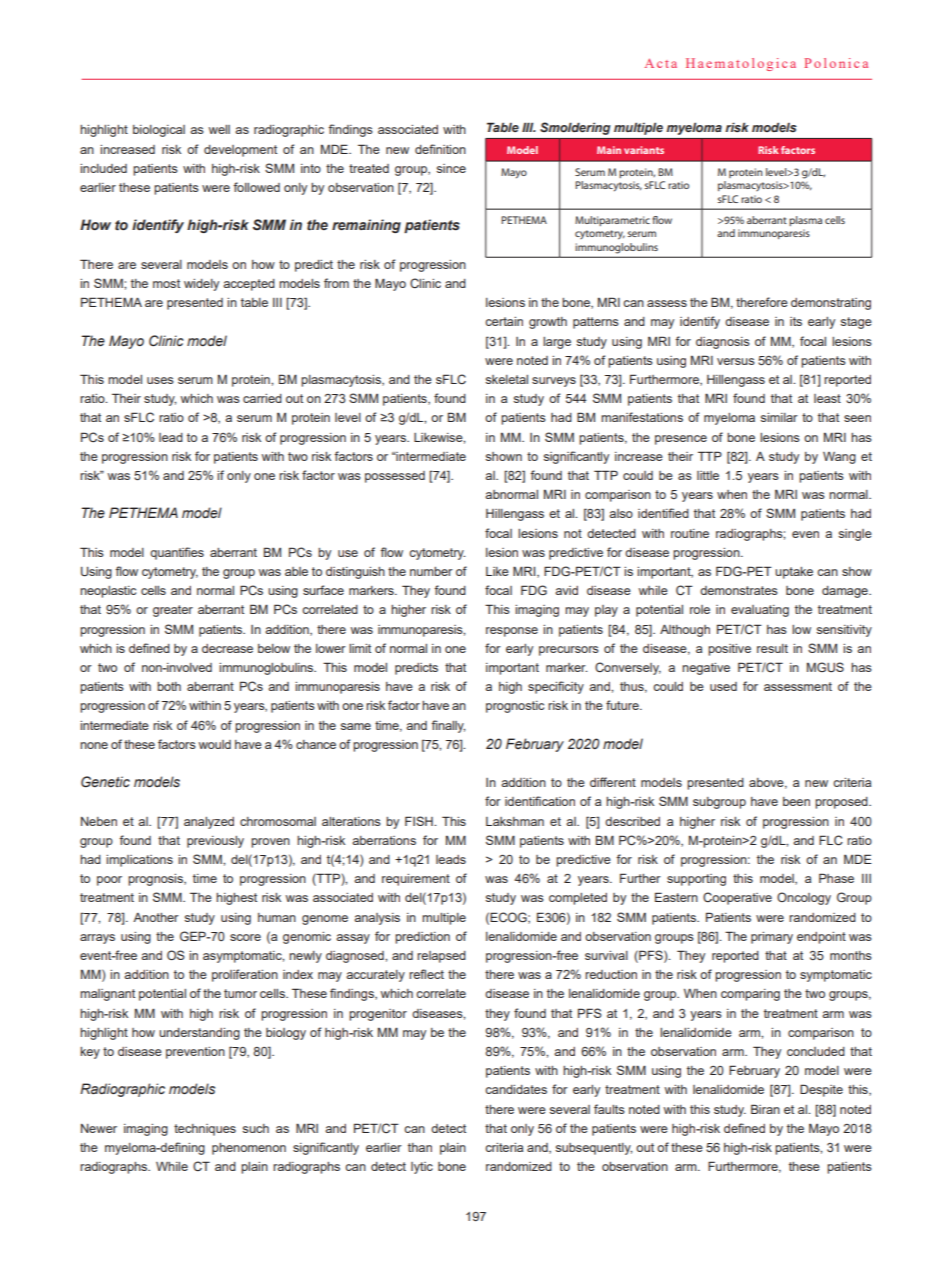 Image resolution: width=952 pixels, height=1270 pixels. I want to click on possessed, so click(395, 477).
